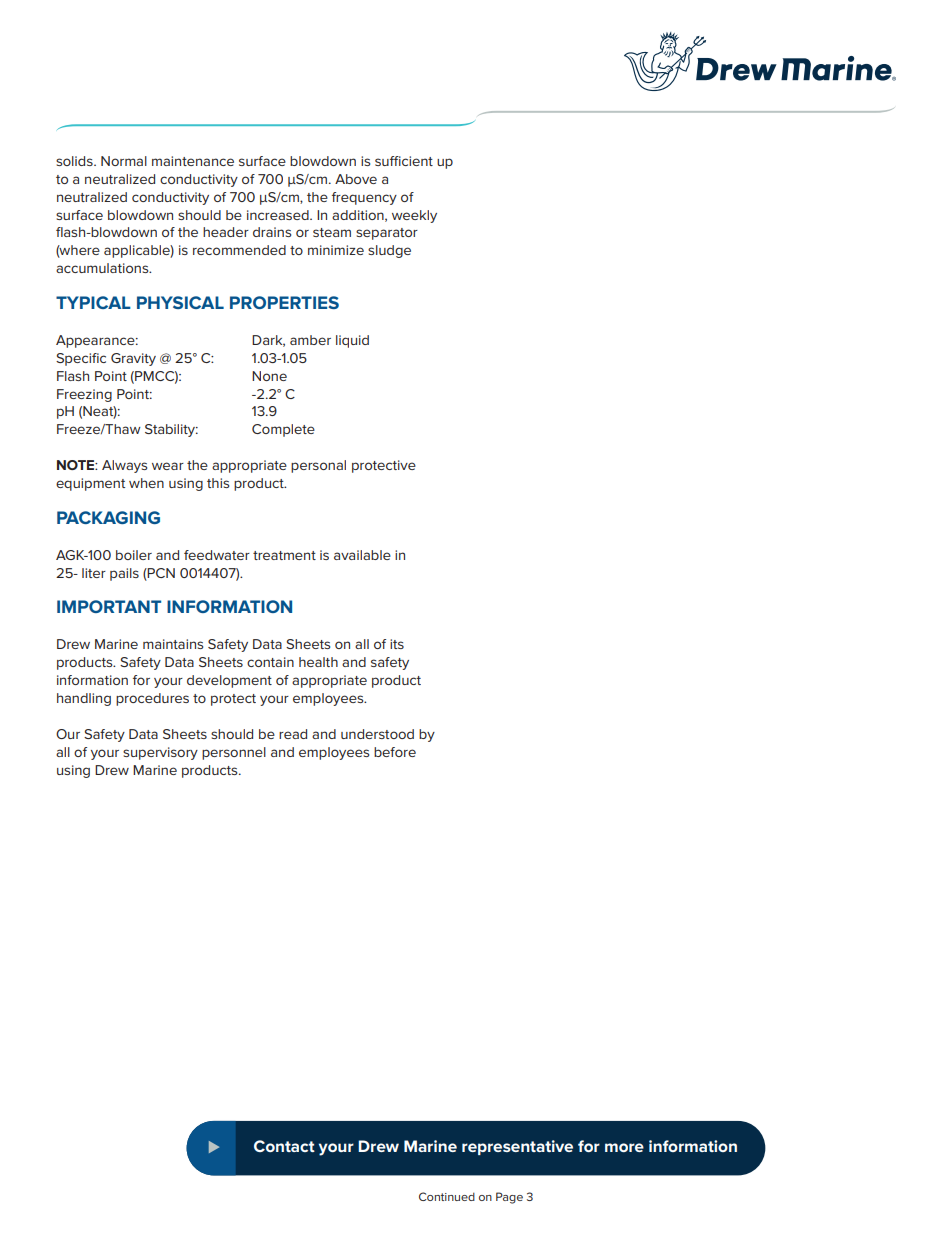 This screenshot has height=1233, width=952. Describe the element at coordinates (160, 753) in the screenshot. I see `supervisory` at that location.
